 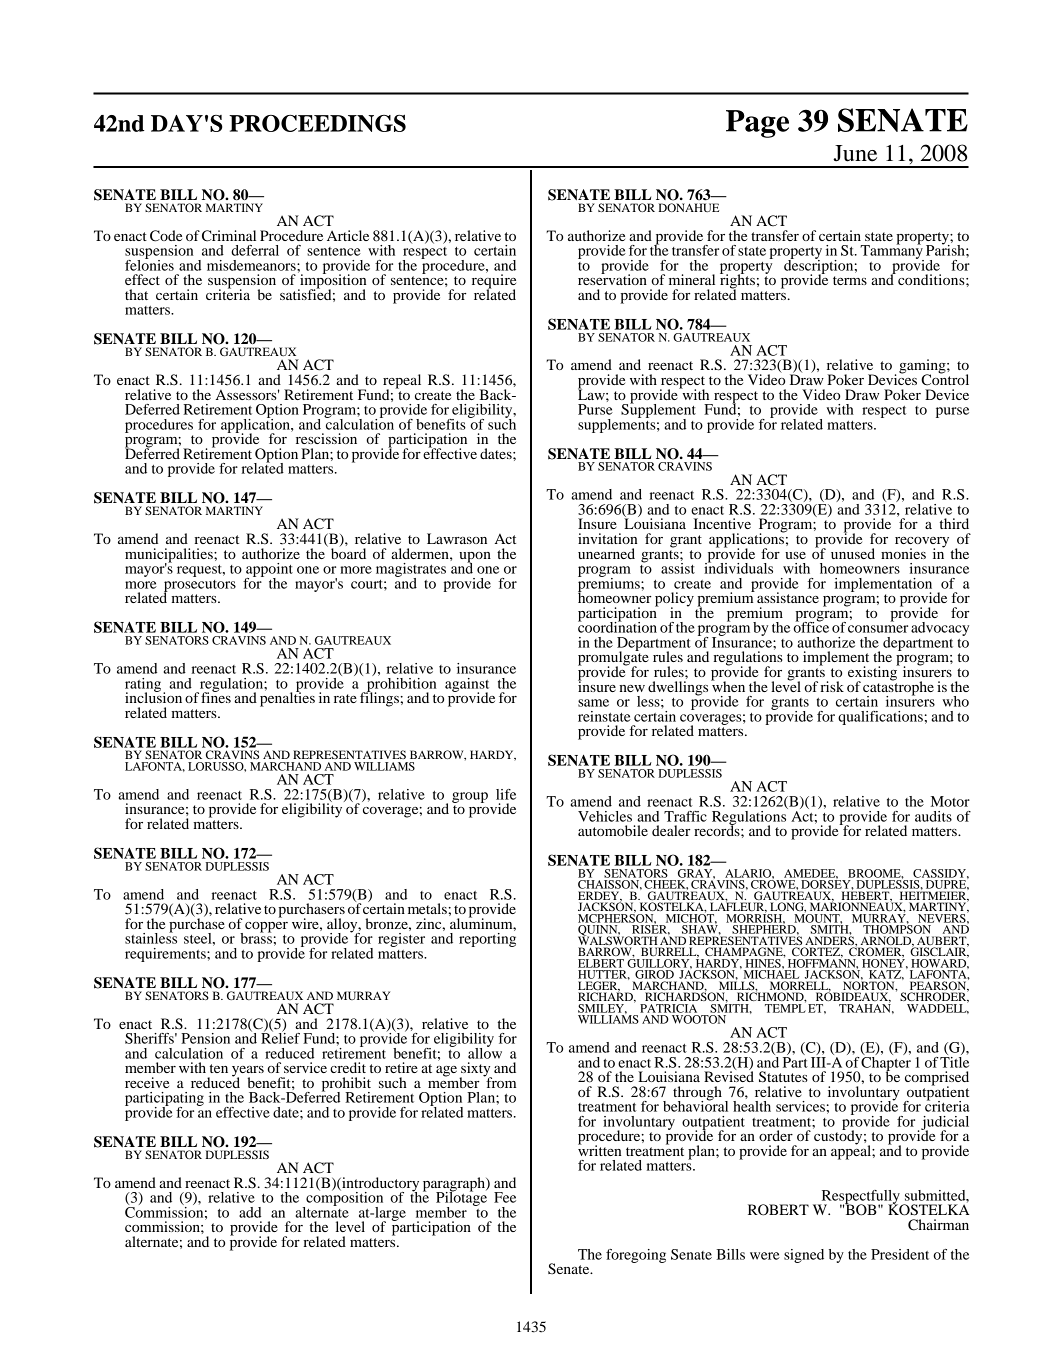 I want to click on automobile, so click(x=613, y=830).
